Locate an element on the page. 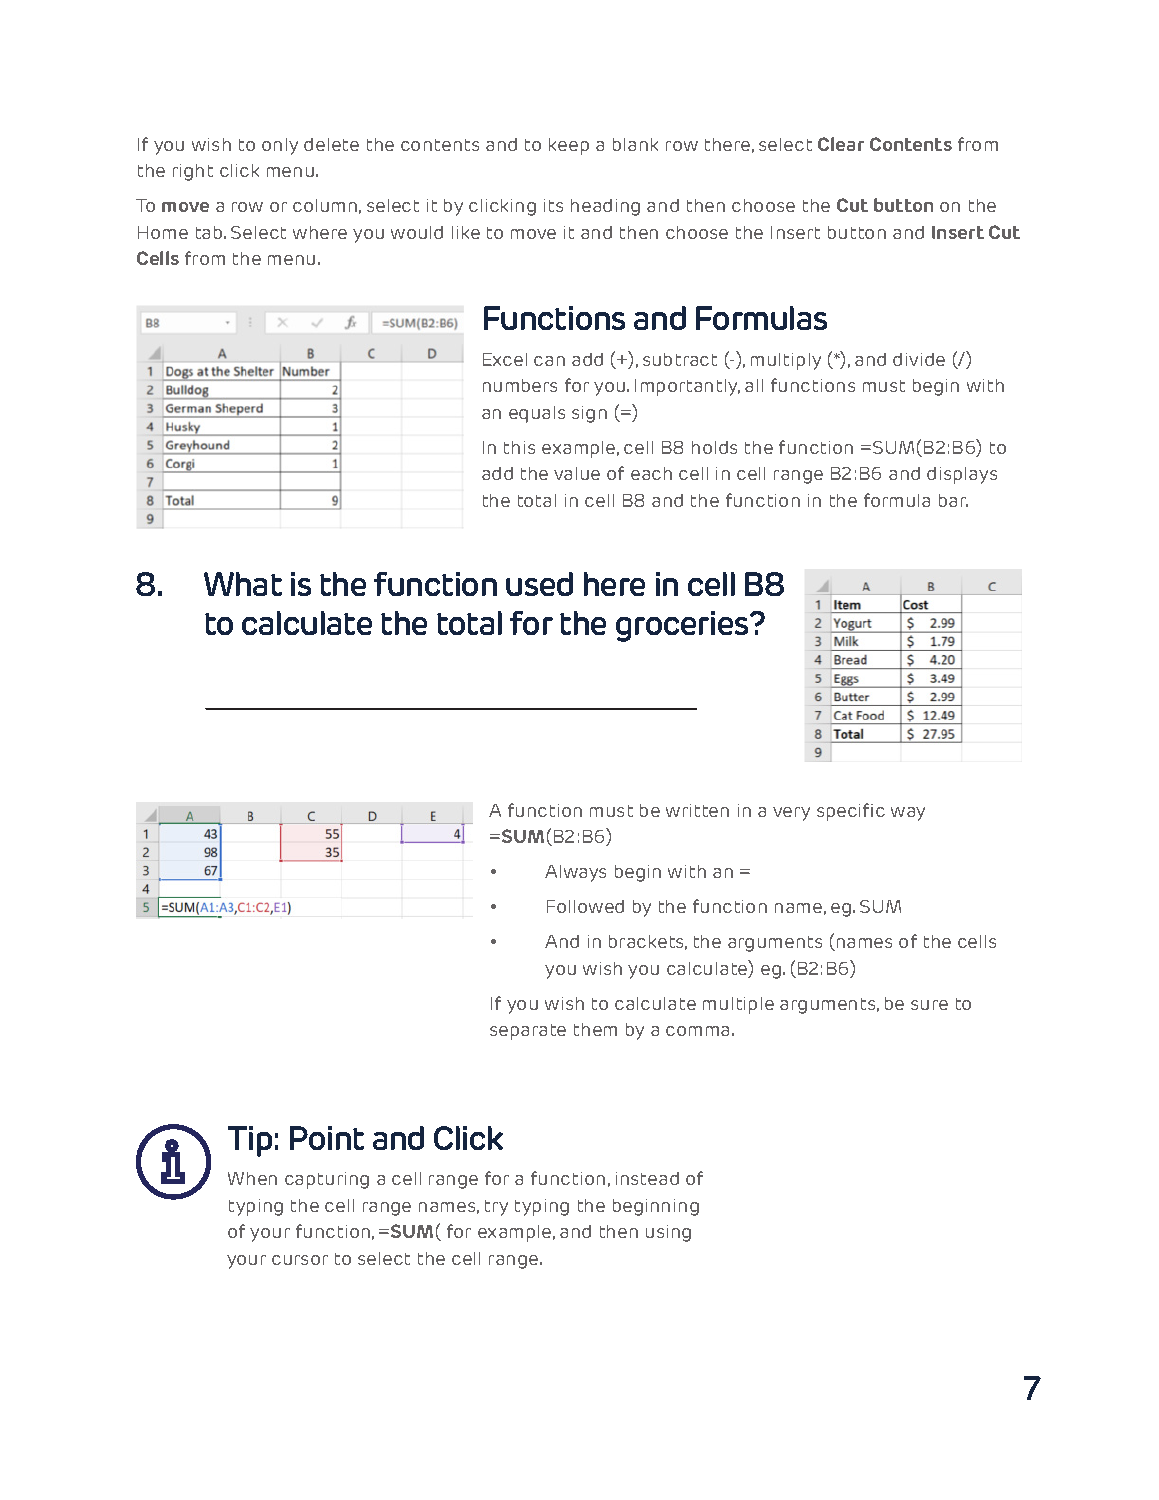 This page has height=1500, width=1159. value is located at coordinates (577, 473).
